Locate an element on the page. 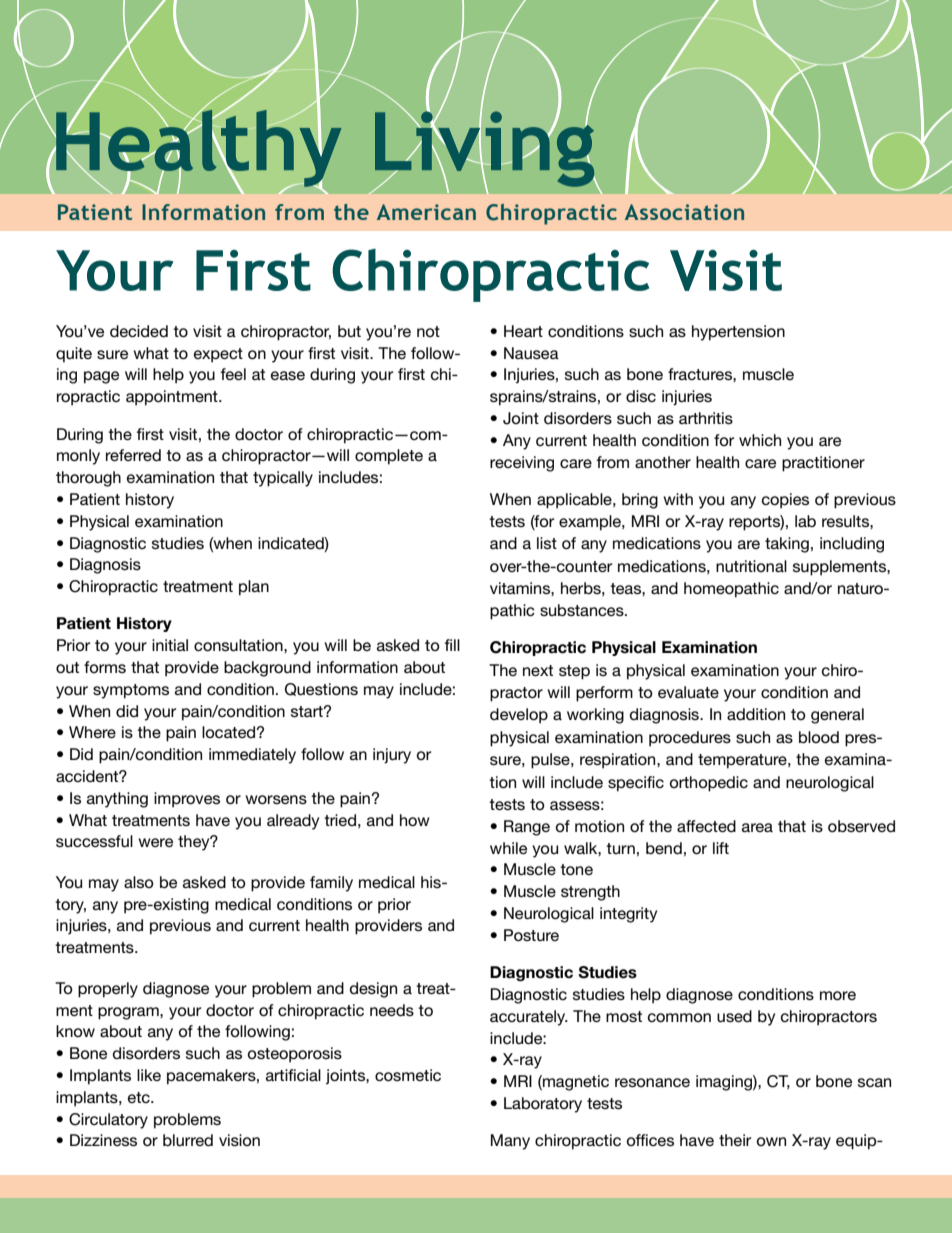 Image resolution: width=952 pixels, height=1233 pixels. hypertension is located at coordinates (738, 333).
